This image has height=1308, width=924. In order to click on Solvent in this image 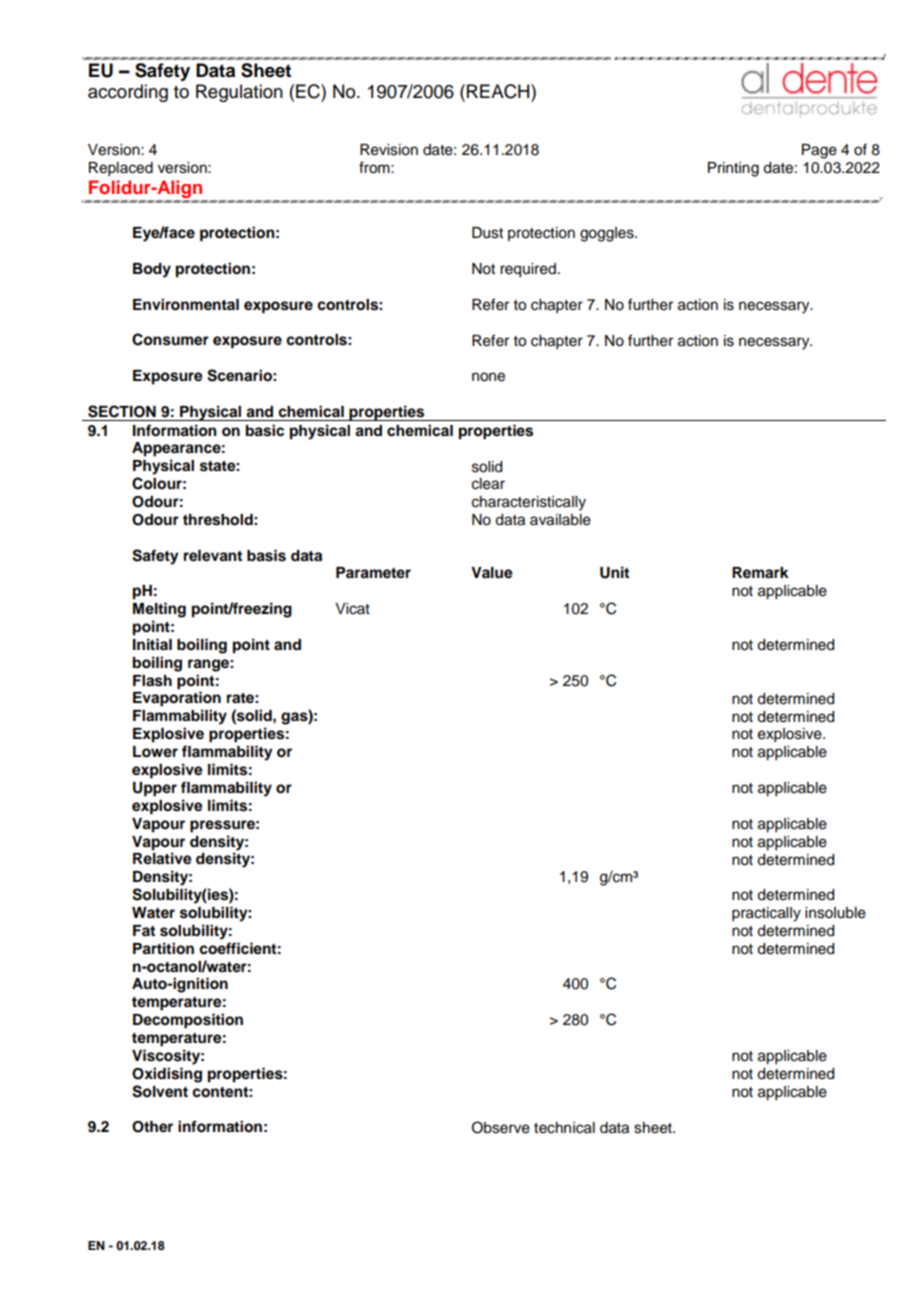, I will do `click(160, 1091)`.
